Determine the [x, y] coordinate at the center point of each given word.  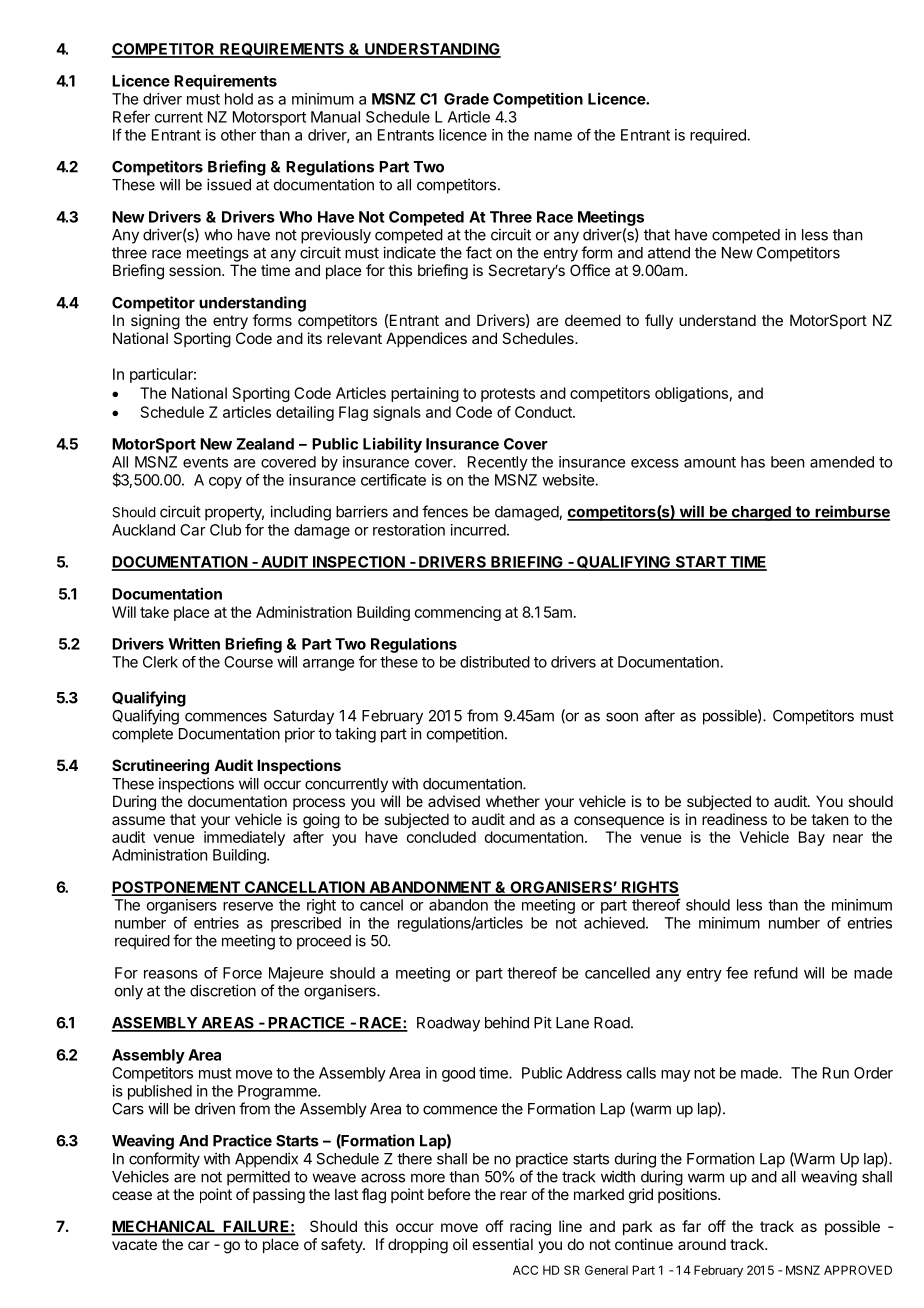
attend [669, 253]
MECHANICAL [164, 1227]
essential [503, 1244]
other [238, 135]
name [553, 136]
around [702, 1244]
